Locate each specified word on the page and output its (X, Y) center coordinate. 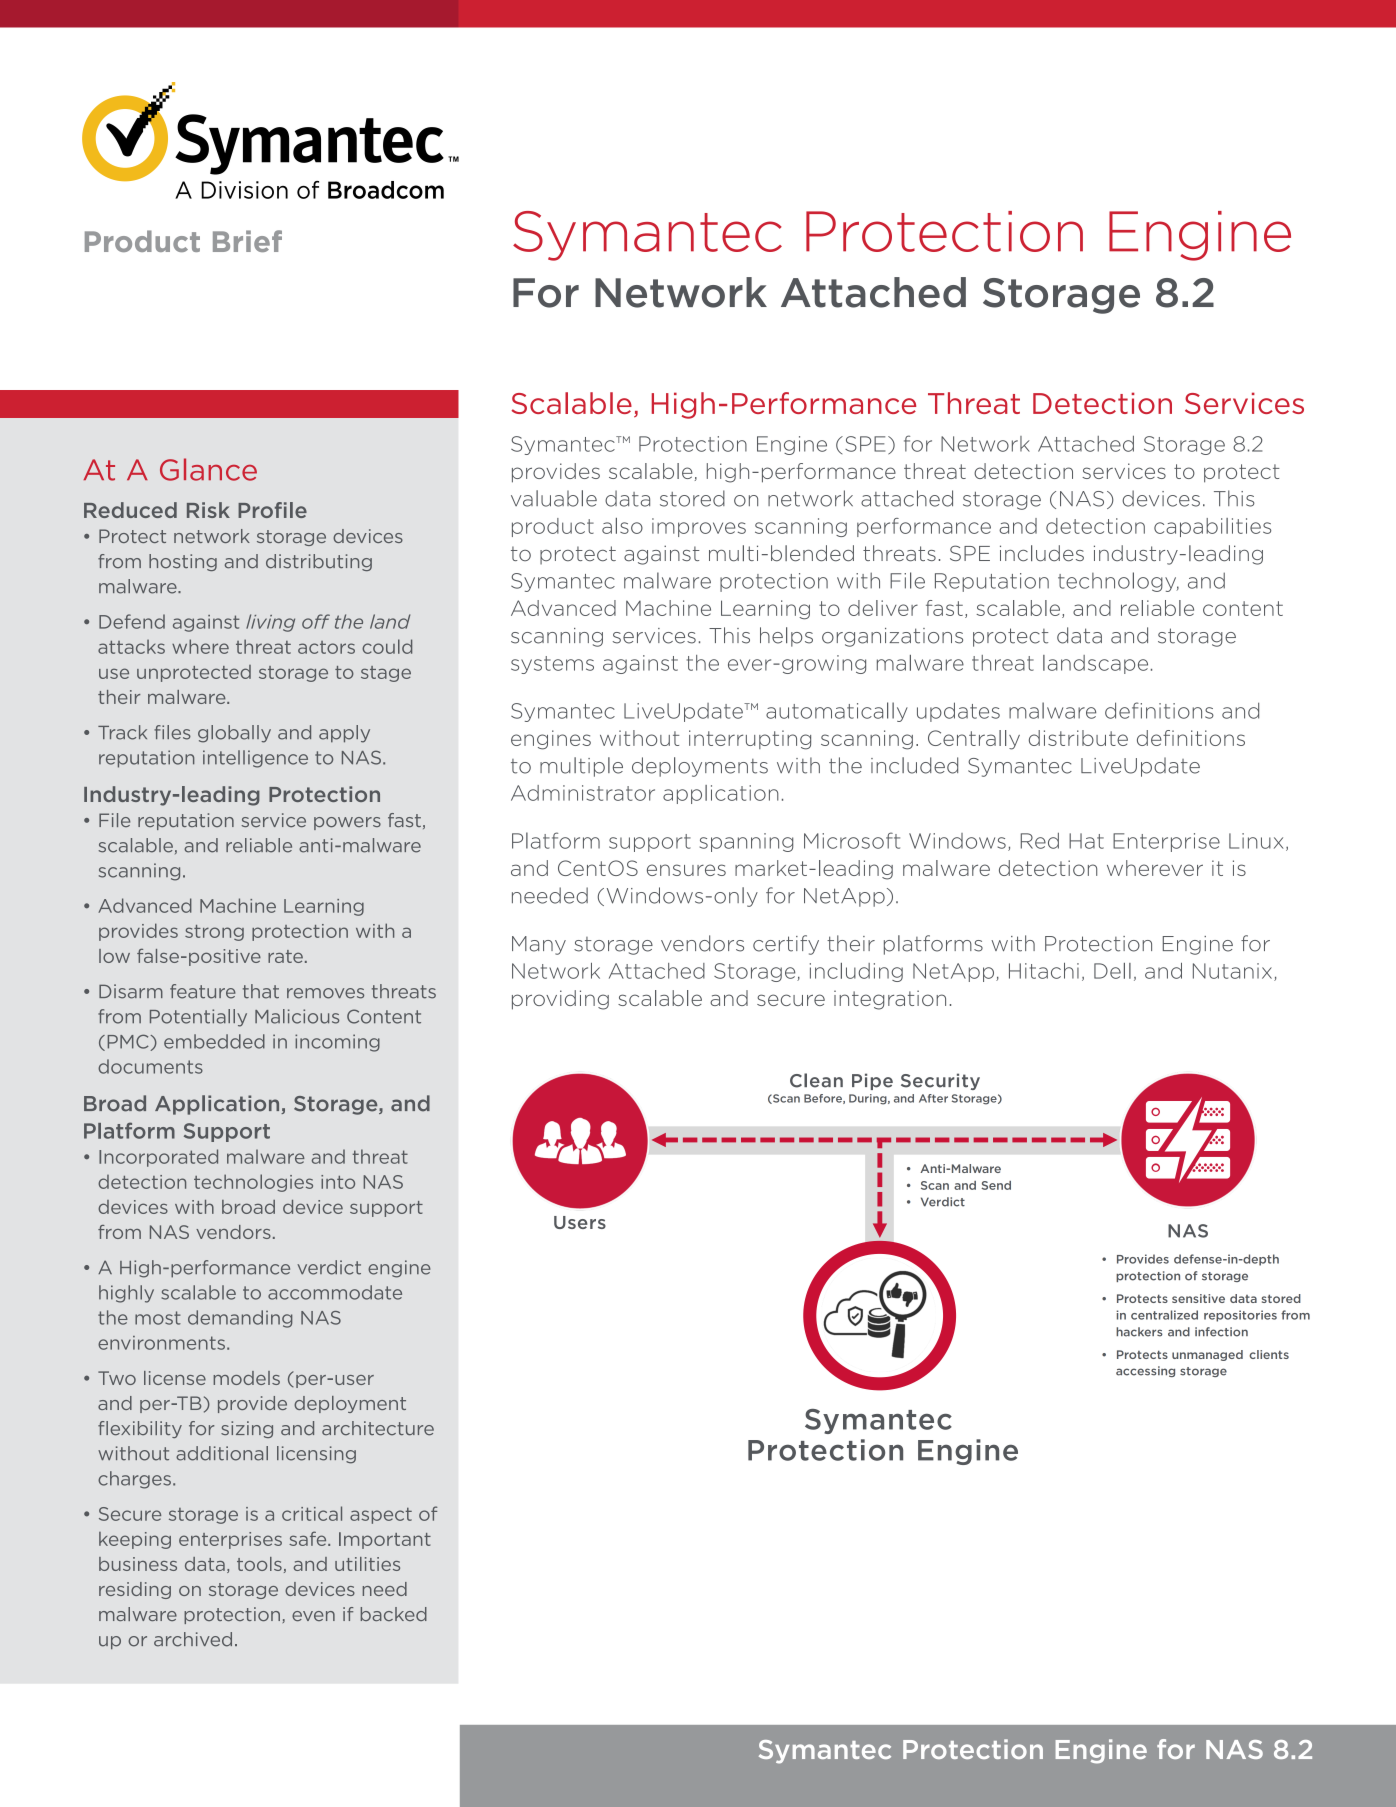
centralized (1164, 1315)
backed (394, 1614)
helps (786, 637)
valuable (554, 498)
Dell (1112, 971)
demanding (240, 1319)
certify (786, 945)
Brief (247, 241)
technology (1118, 582)
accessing (1145, 1371)
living (270, 623)
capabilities (1212, 527)
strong (214, 933)
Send (996, 1185)
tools (259, 1564)
